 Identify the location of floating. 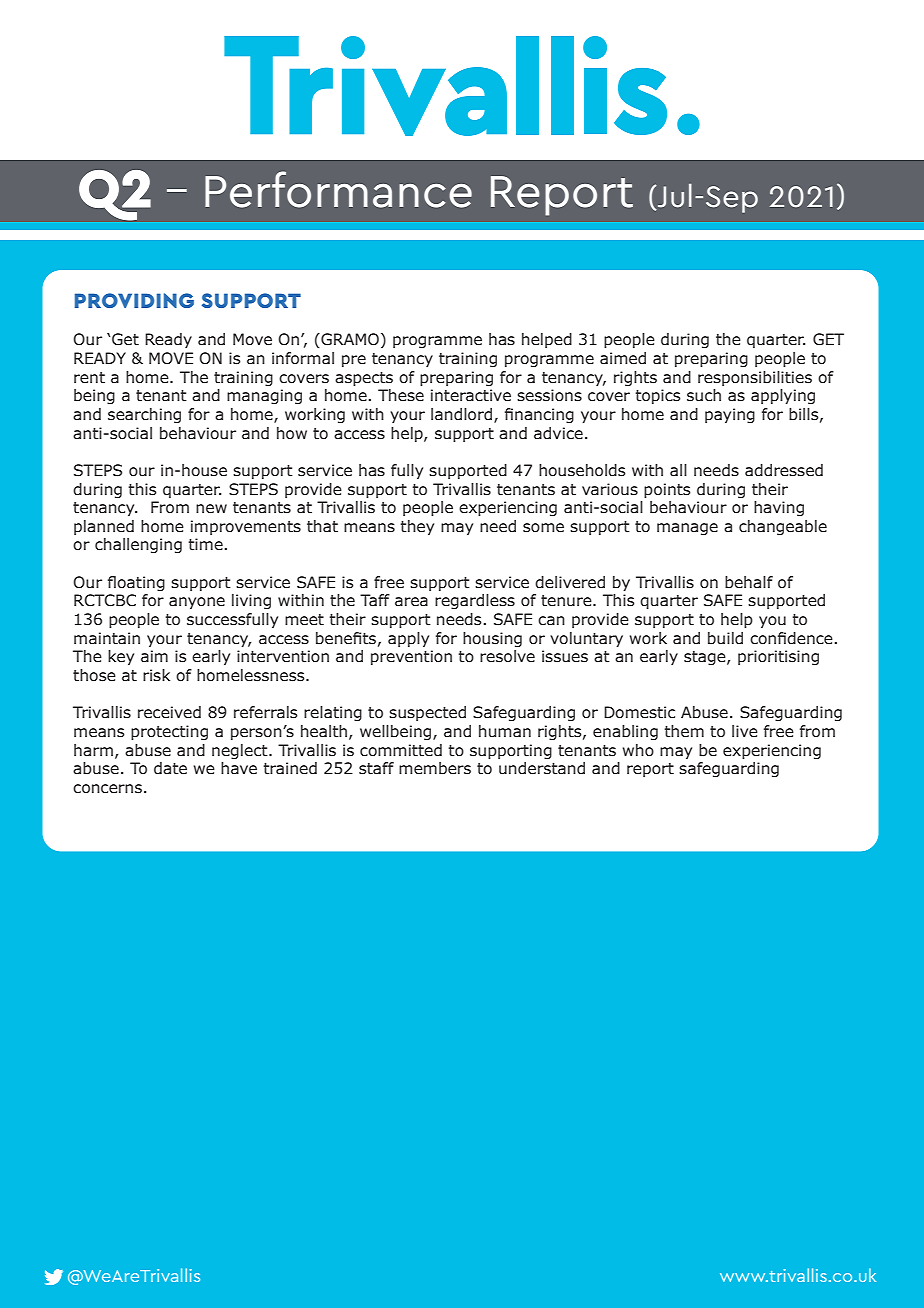
(136, 583).
